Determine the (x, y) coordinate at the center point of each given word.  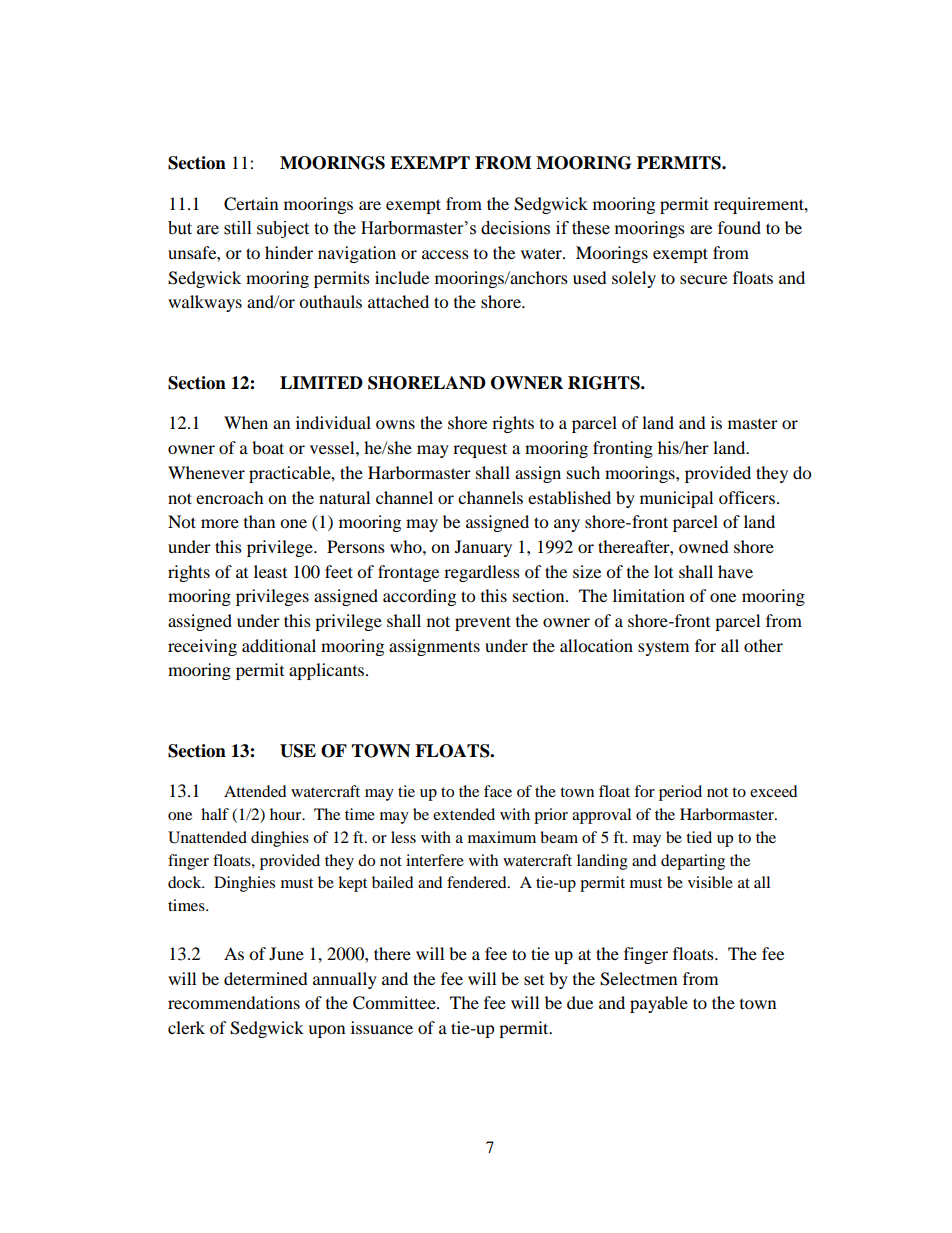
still (237, 228)
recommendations (234, 1002)
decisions (515, 228)
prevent (483, 623)
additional (279, 645)
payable (659, 1004)
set (534, 980)
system (663, 648)
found (739, 227)
